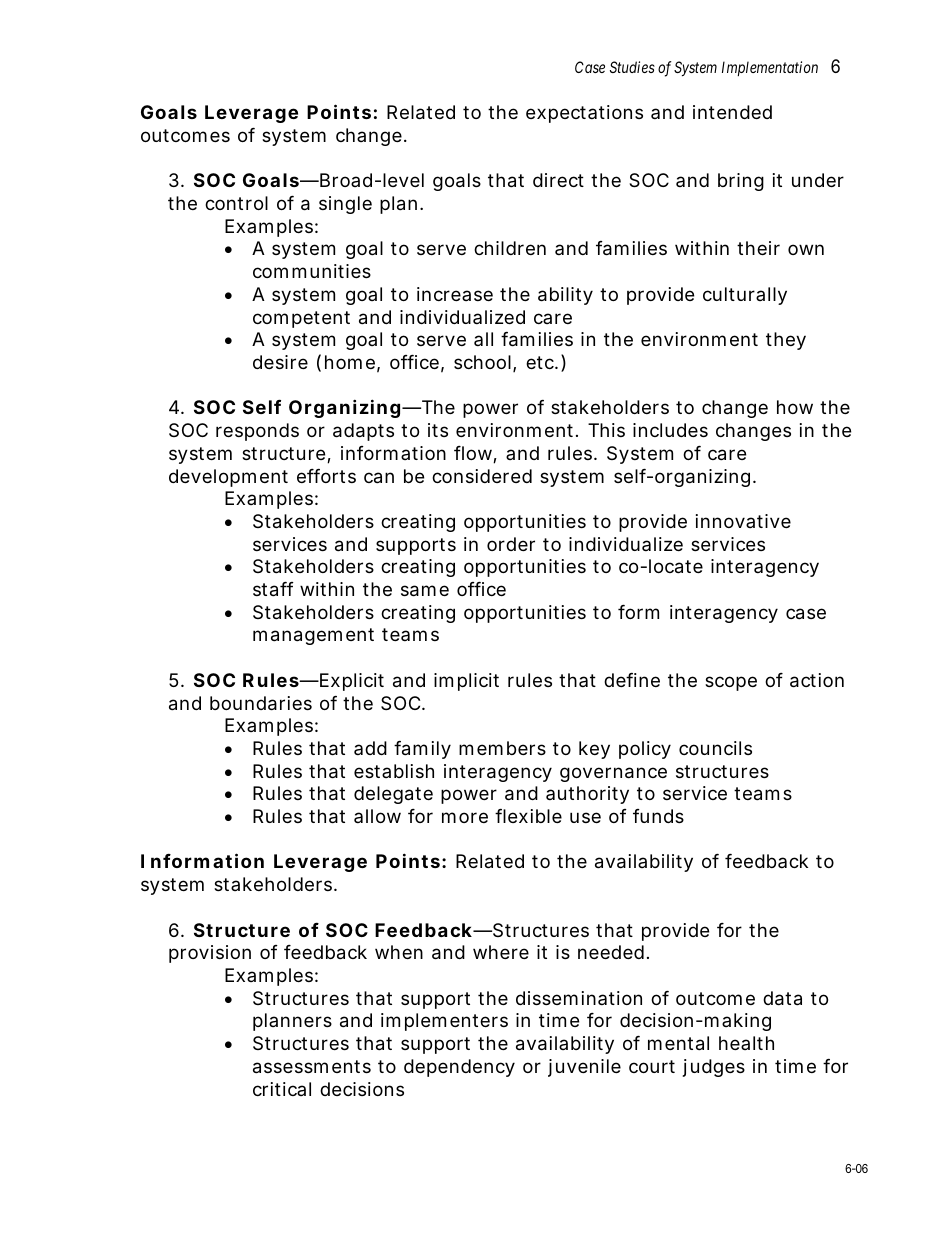  Describe the element at coordinates (584, 114) in the document. I see `expectations` at that location.
